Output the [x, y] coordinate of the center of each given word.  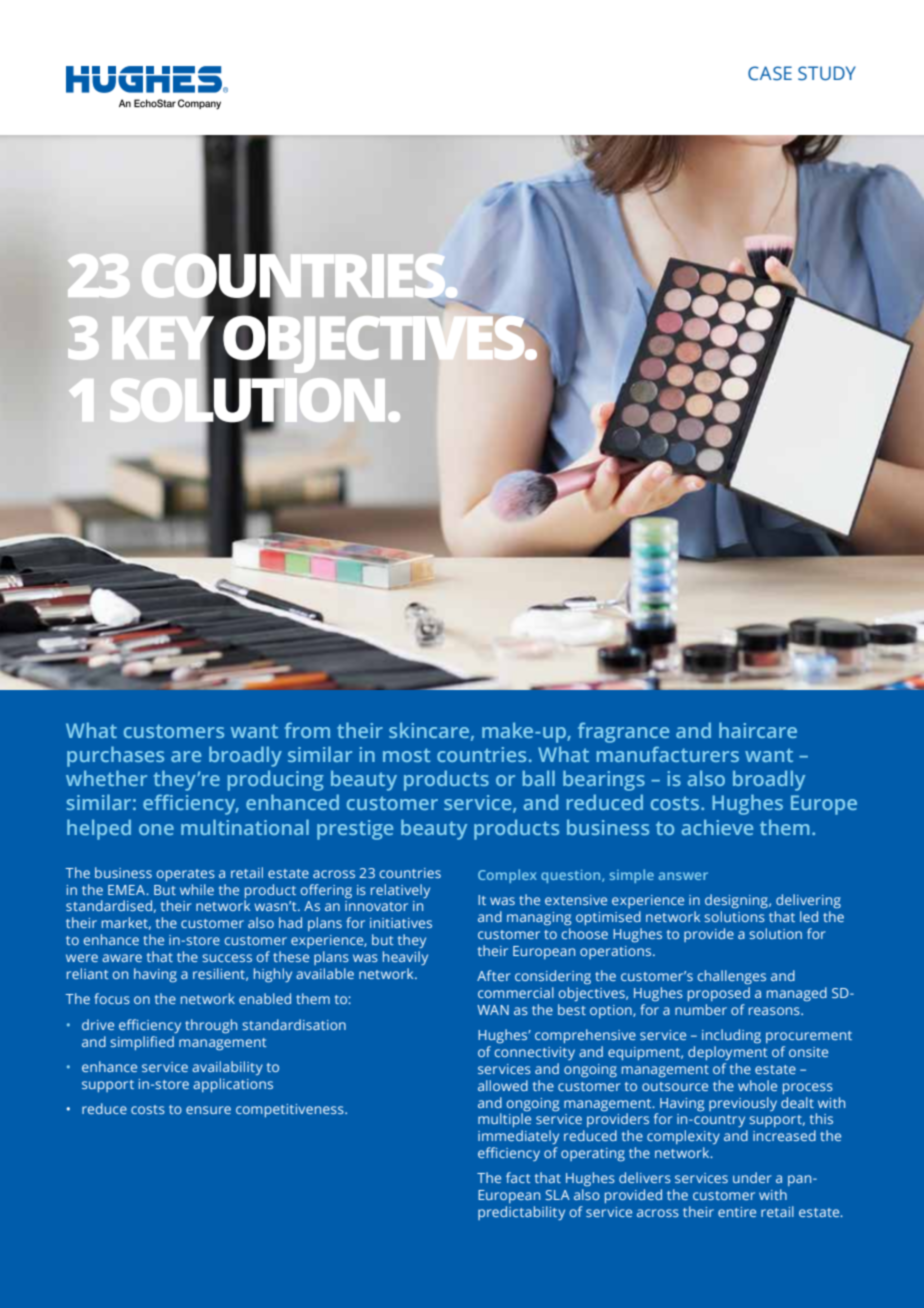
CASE [770, 73]
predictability [521, 1213]
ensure [208, 1110]
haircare [758, 730]
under [752, 1177]
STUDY [827, 73]
